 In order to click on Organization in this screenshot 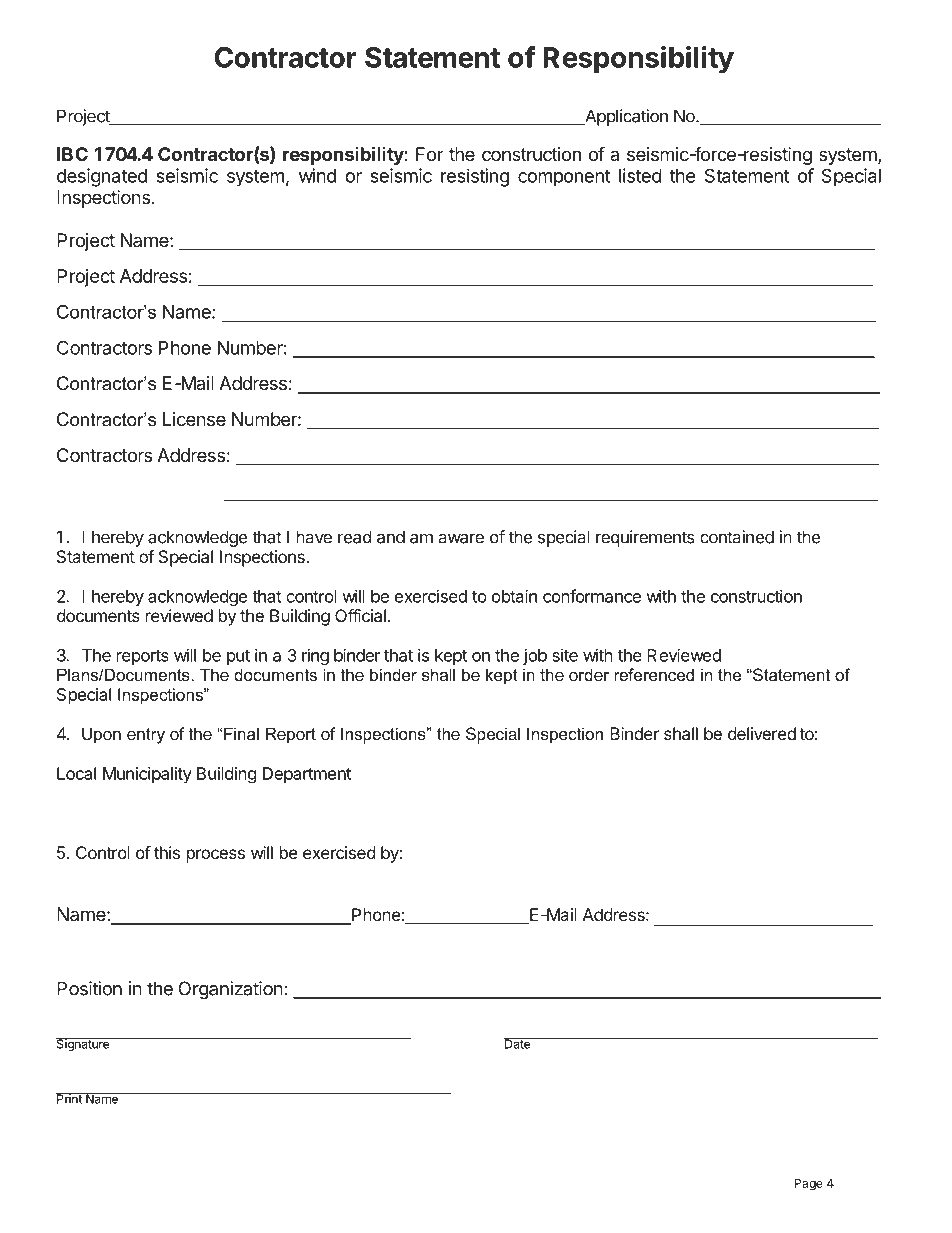, I will do `click(231, 990)`.
